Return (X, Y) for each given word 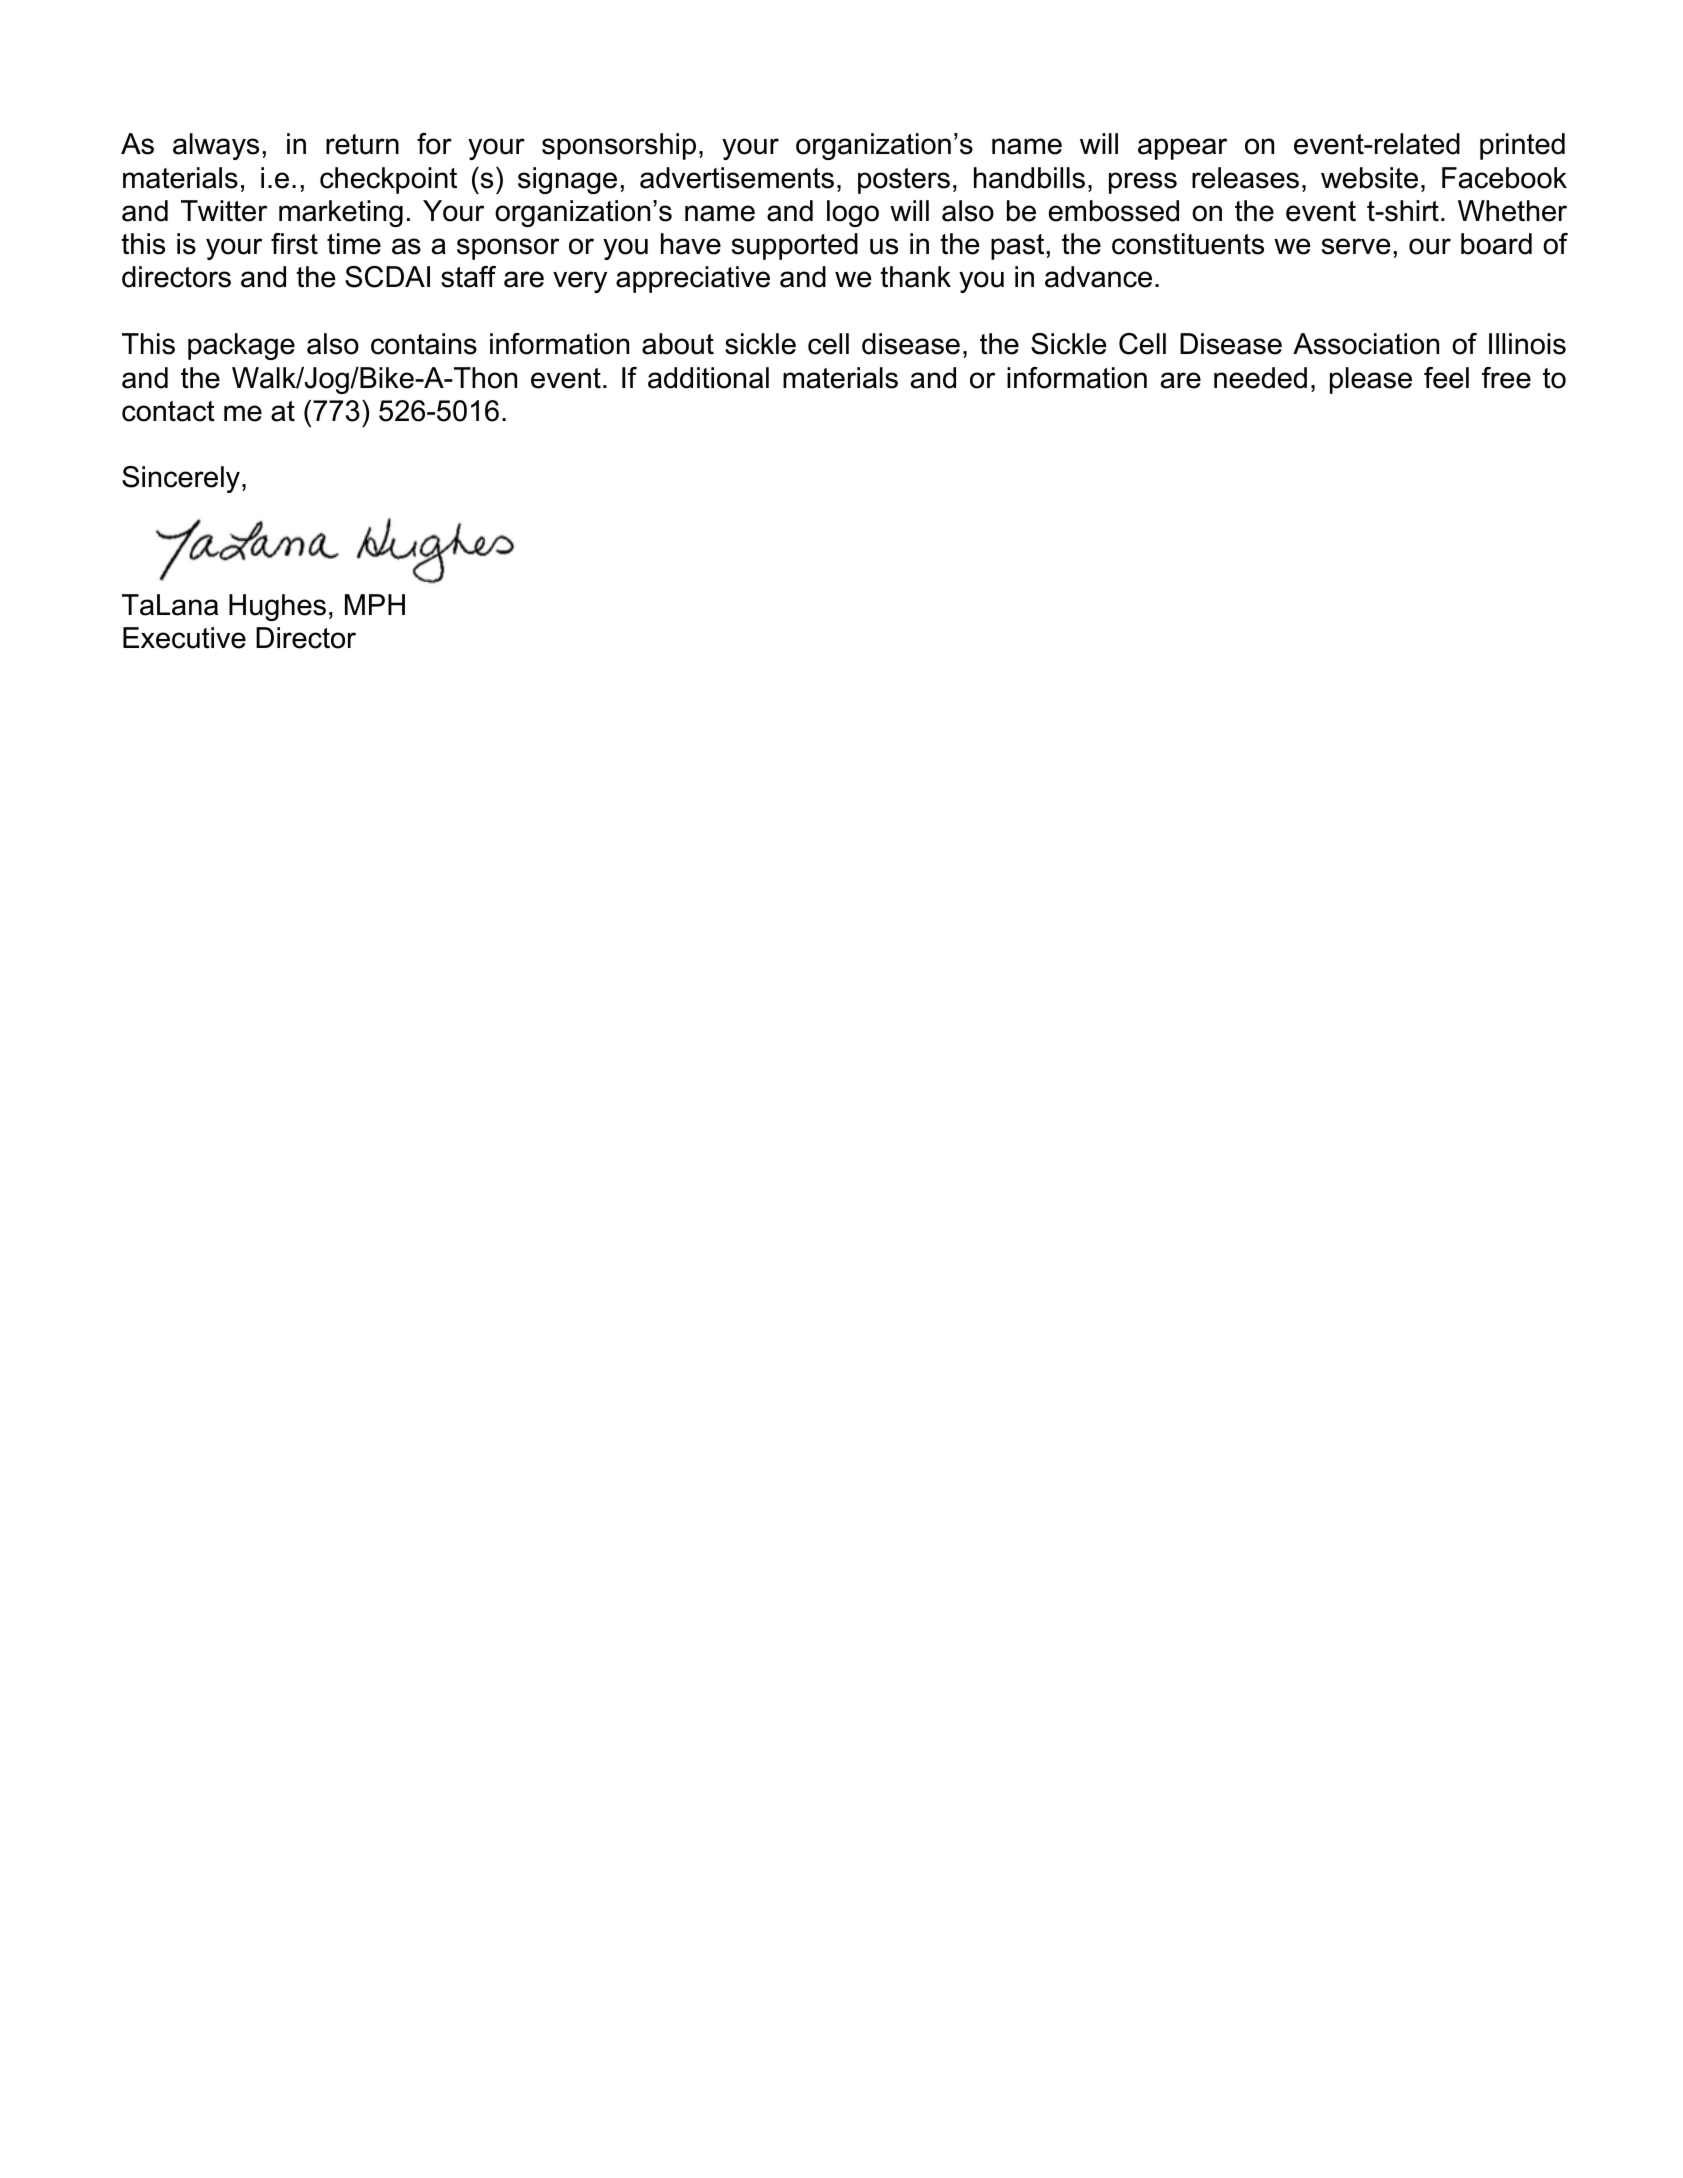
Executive (184, 638)
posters (904, 181)
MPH (375, 604)
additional (708, 378)
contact (168, 411)
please (1371, 380)
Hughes (277, 607)
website (1369, 178)
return (362, 144)
